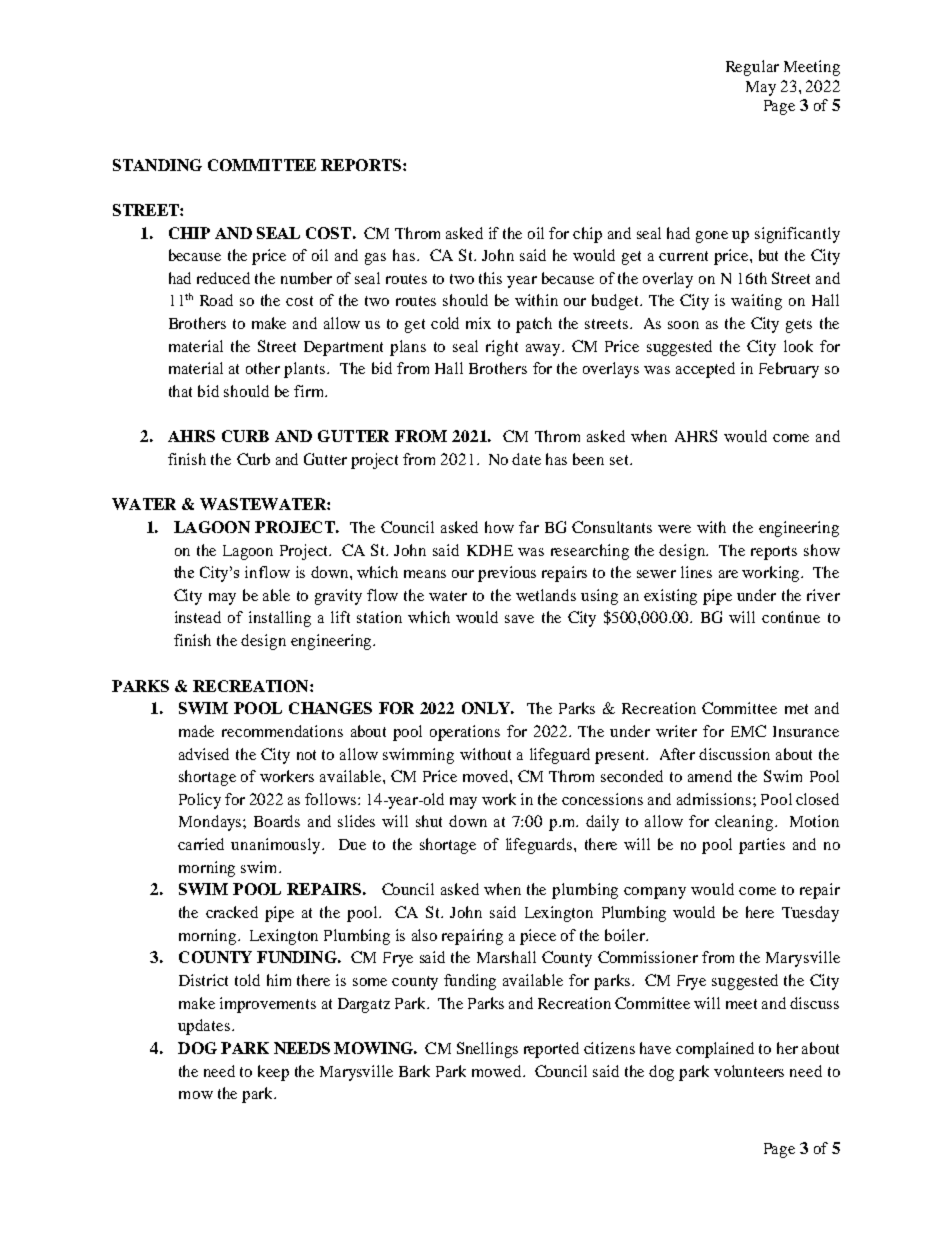  Describe the element at coordinates (487, 776) in the image. I see `moved` at that location.
